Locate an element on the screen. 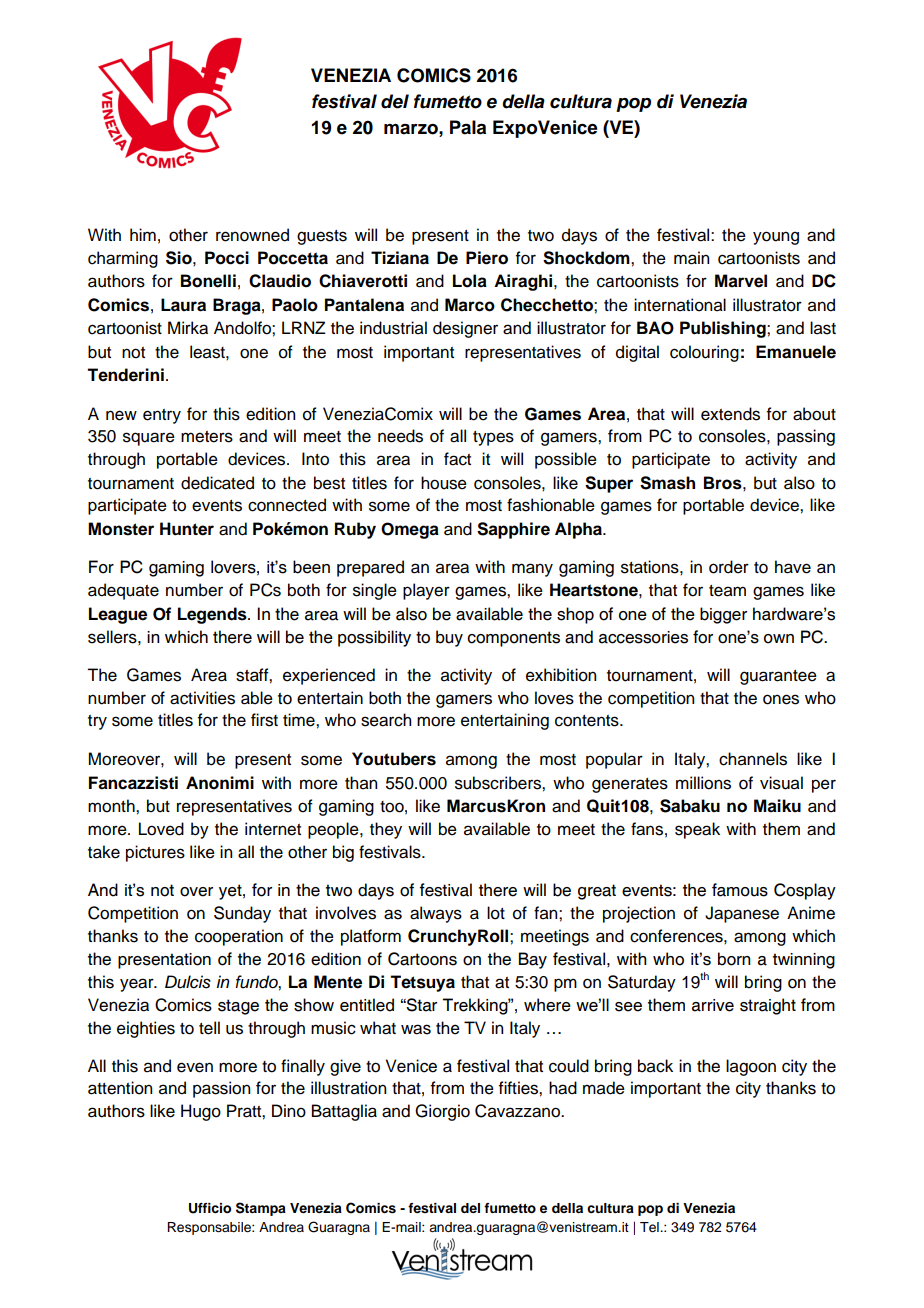  channels is located at coordinates (753, 759).
